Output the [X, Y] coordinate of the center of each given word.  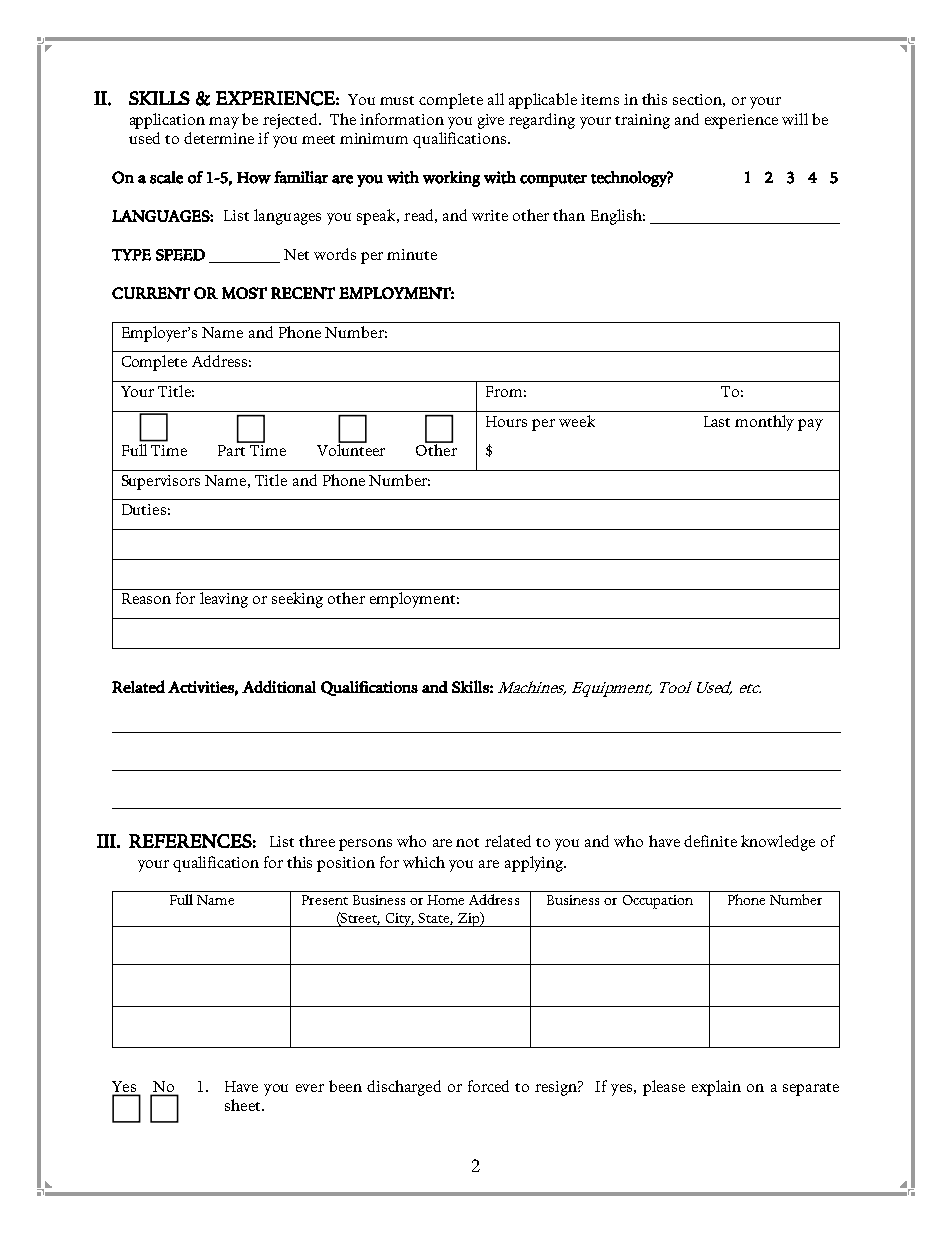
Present [325, 900]
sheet [244, 1105]
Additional [279, 686]
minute [412, 254]
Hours [506, 421]
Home [445, 900]
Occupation [658, 902]
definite [710, 841]
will [795, 119]
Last [717, 421]
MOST [244, 293]
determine [219, 138]
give [491, 121]
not [467, 842]
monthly [764, 423]
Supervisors [161, 482]
